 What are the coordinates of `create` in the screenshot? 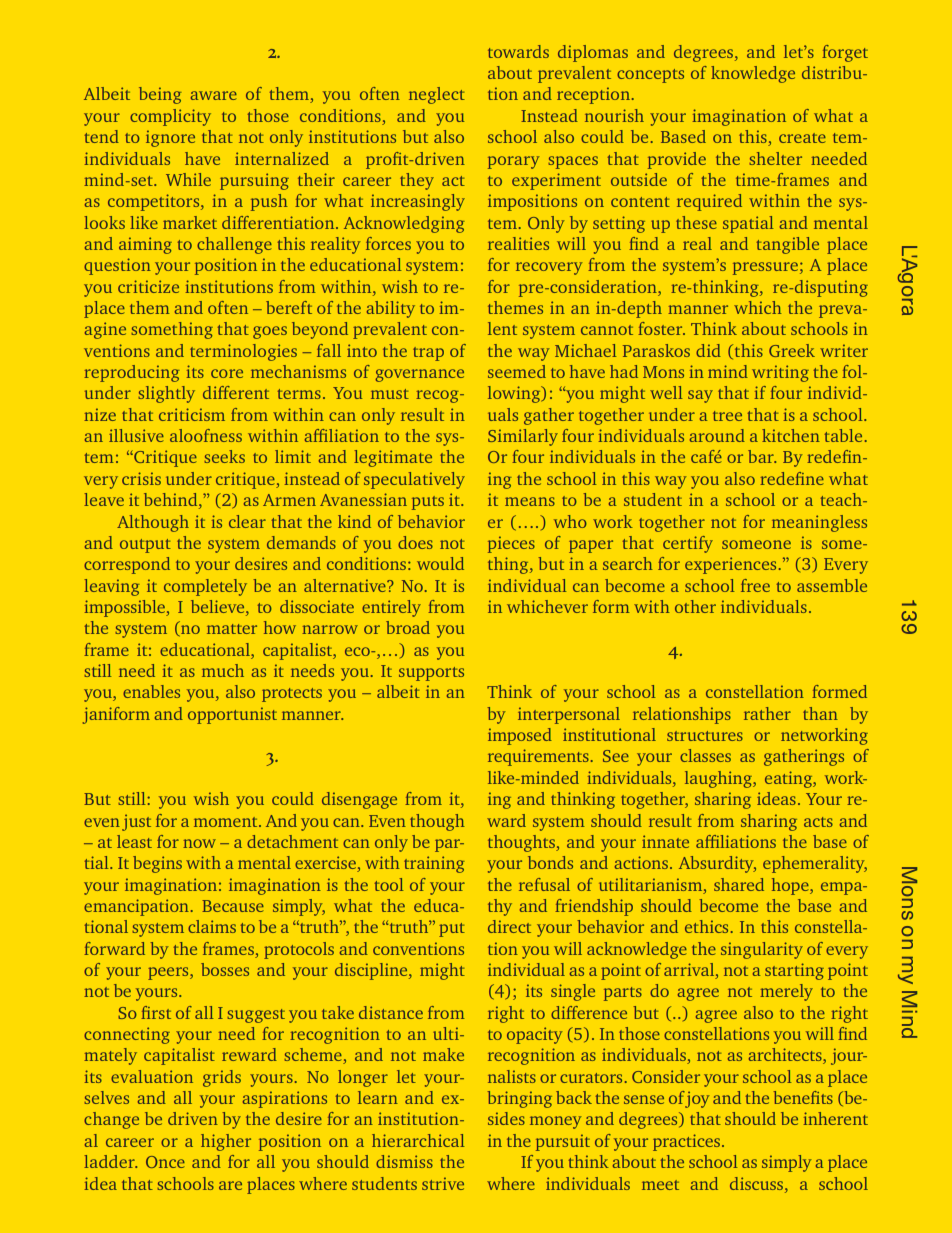 It's located at (802, 138).
